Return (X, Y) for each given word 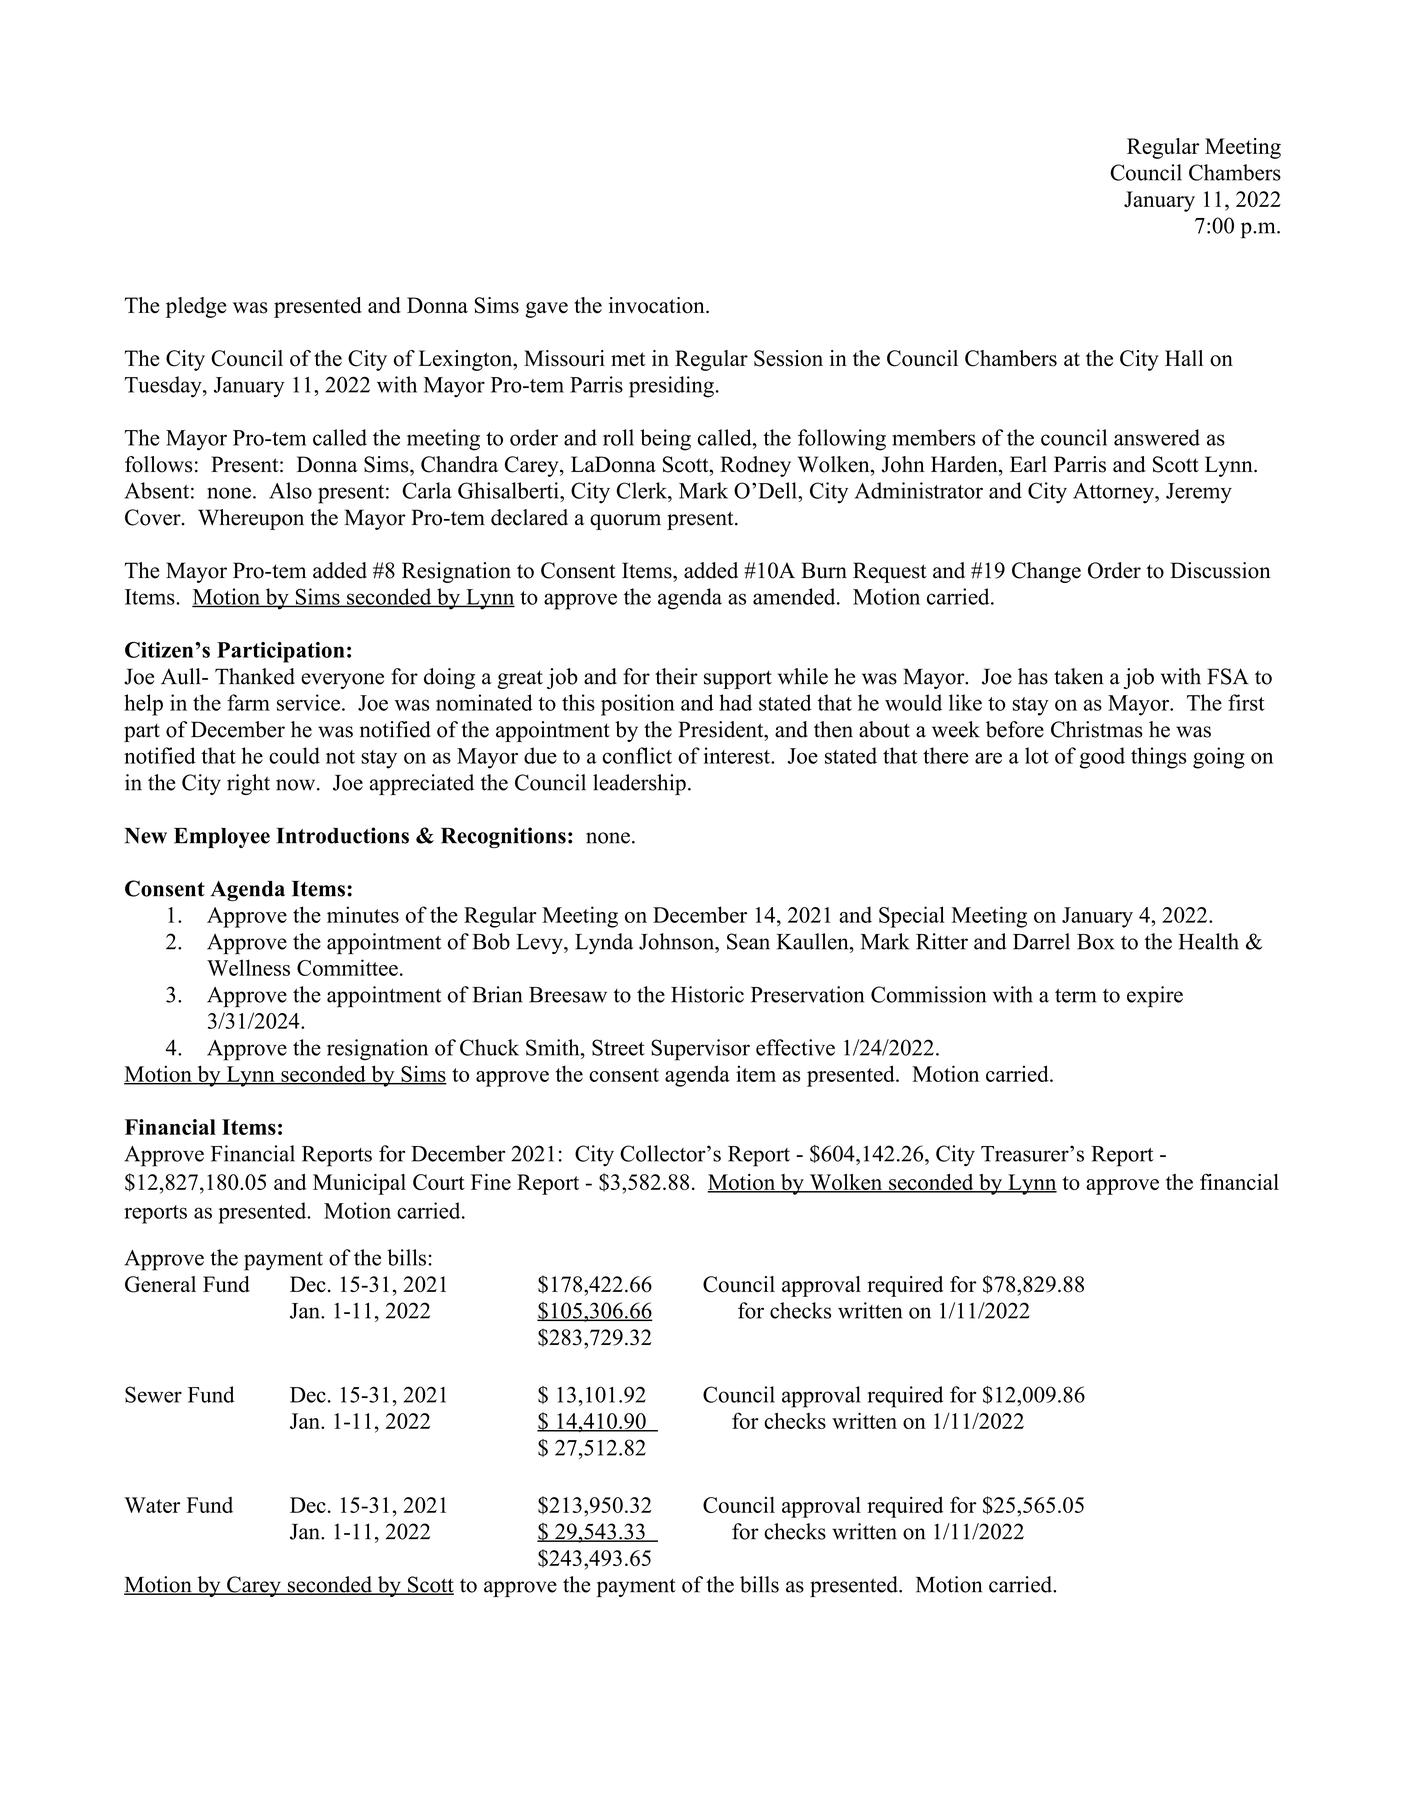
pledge (196, 307)
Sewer (153, 1394)
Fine (491, 1182)
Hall (1184, 358)
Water (152, 1505)
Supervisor (700, 1050)
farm (248, 702)
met (628, 359)
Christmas (1097, 729)
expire (1155, 997)
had (735, 702)
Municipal (359, 1184)
